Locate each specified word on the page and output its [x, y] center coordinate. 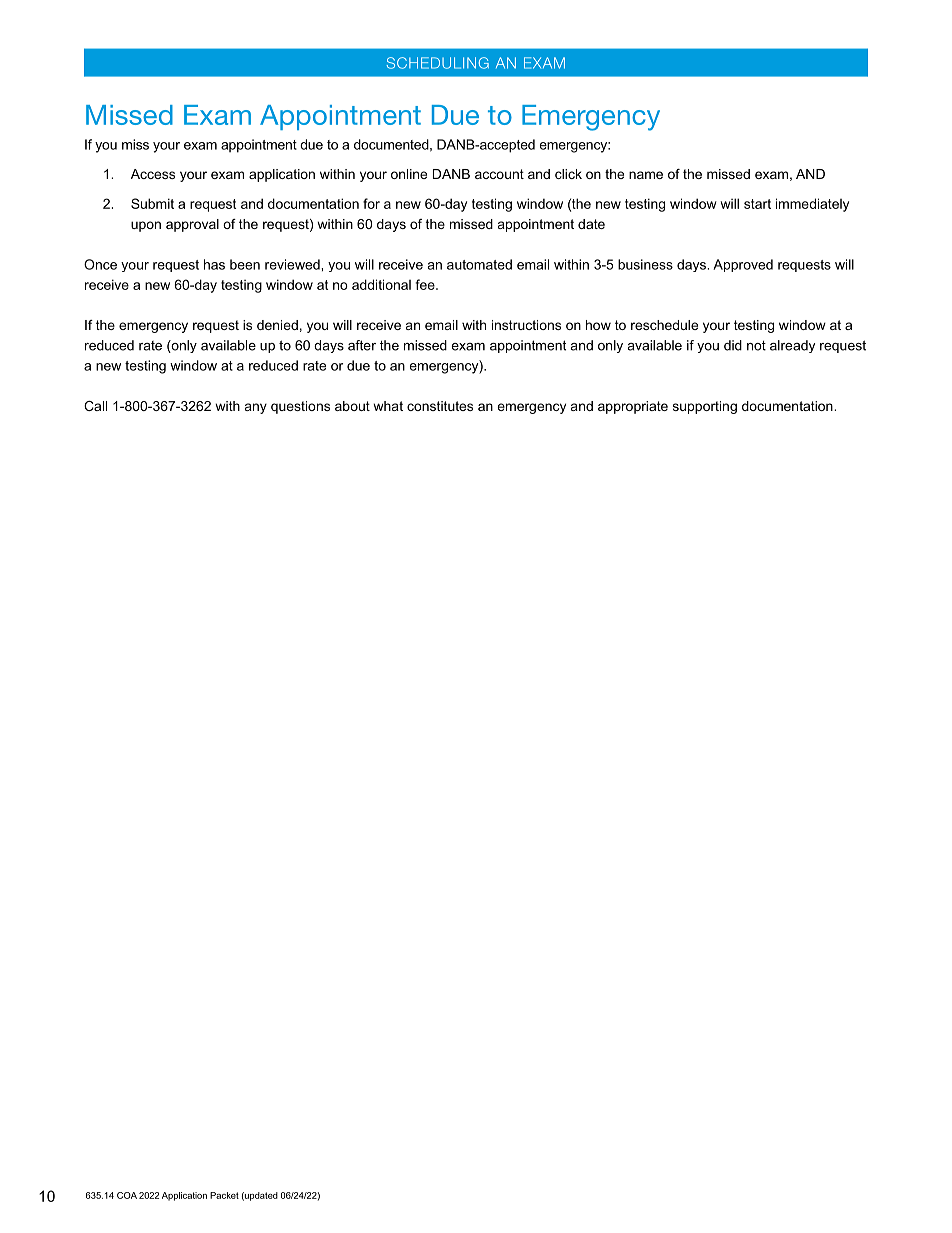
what [388, 406]
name [646, 175]
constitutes [440, 406]
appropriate [633, 407]
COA [127, 1195]
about [352, 406]
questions [300, 407]
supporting [705, 407]
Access [153, 174]
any [256, 408]
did [733, 345]
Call [95, 406]
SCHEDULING [438, 63]
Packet [224, 1195]
